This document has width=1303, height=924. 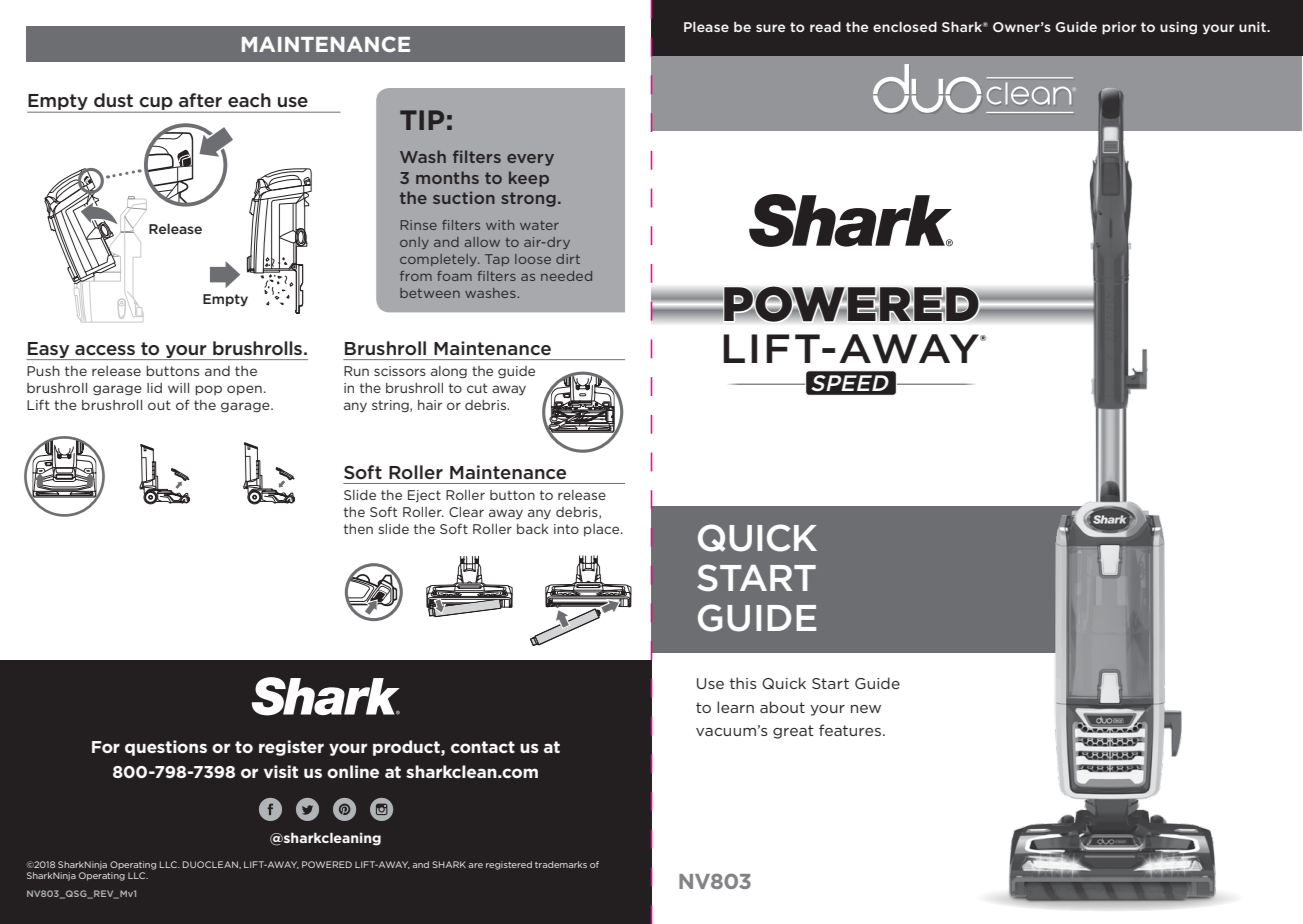 What do you see at coordinates (281, 771) in the document?
I see `visit` at bounding box center [281, 771].
